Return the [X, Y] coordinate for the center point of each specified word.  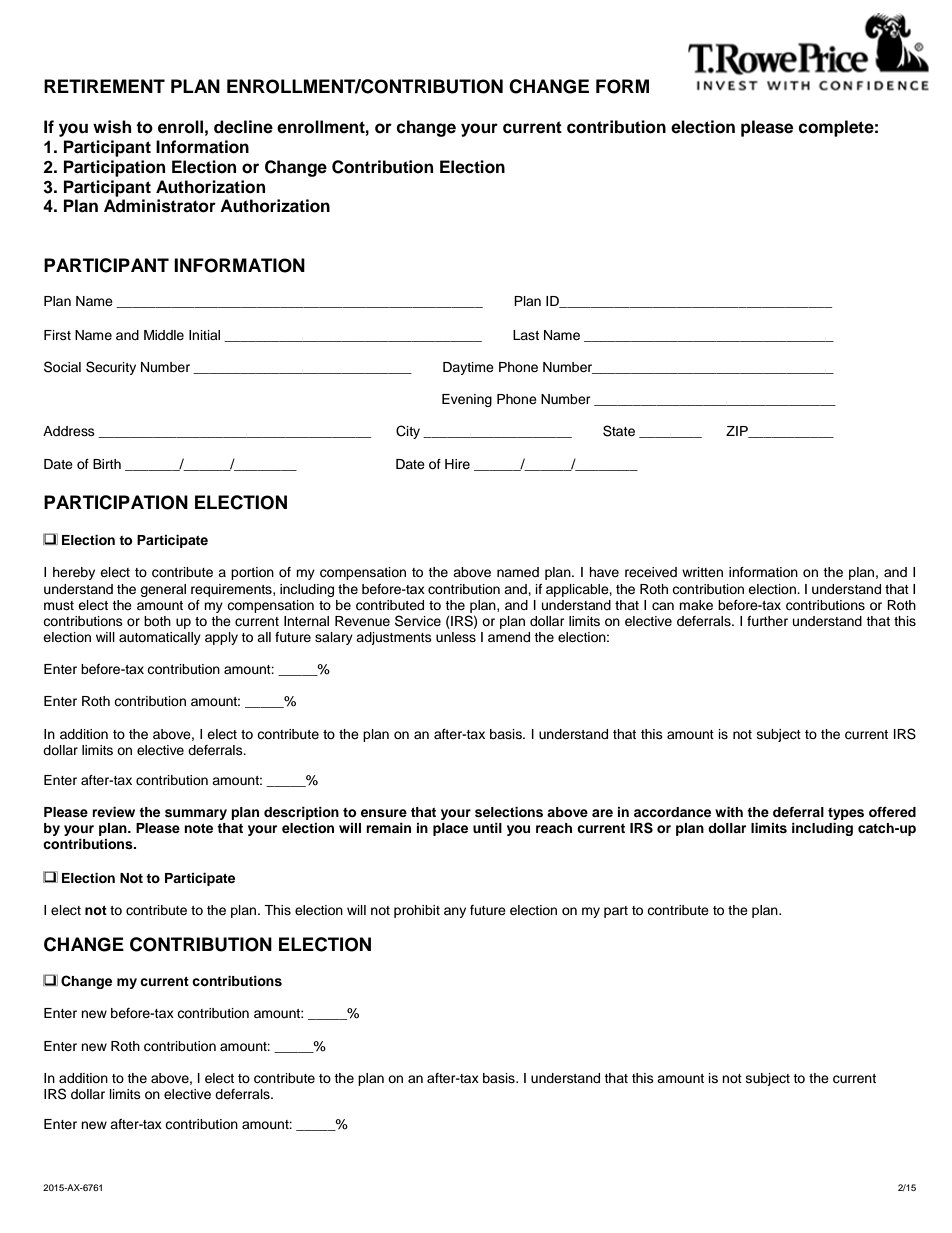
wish [112, 127]
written [702, 572]
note [198, 828]
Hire [457, 464]
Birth [107, 464]
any [455, 912]
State [619, 431]
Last [526, 335]
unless [456, 637]
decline [243, 127]
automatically [160, 638]
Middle [164, 335]
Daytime [468, 368]
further [767, 621]
